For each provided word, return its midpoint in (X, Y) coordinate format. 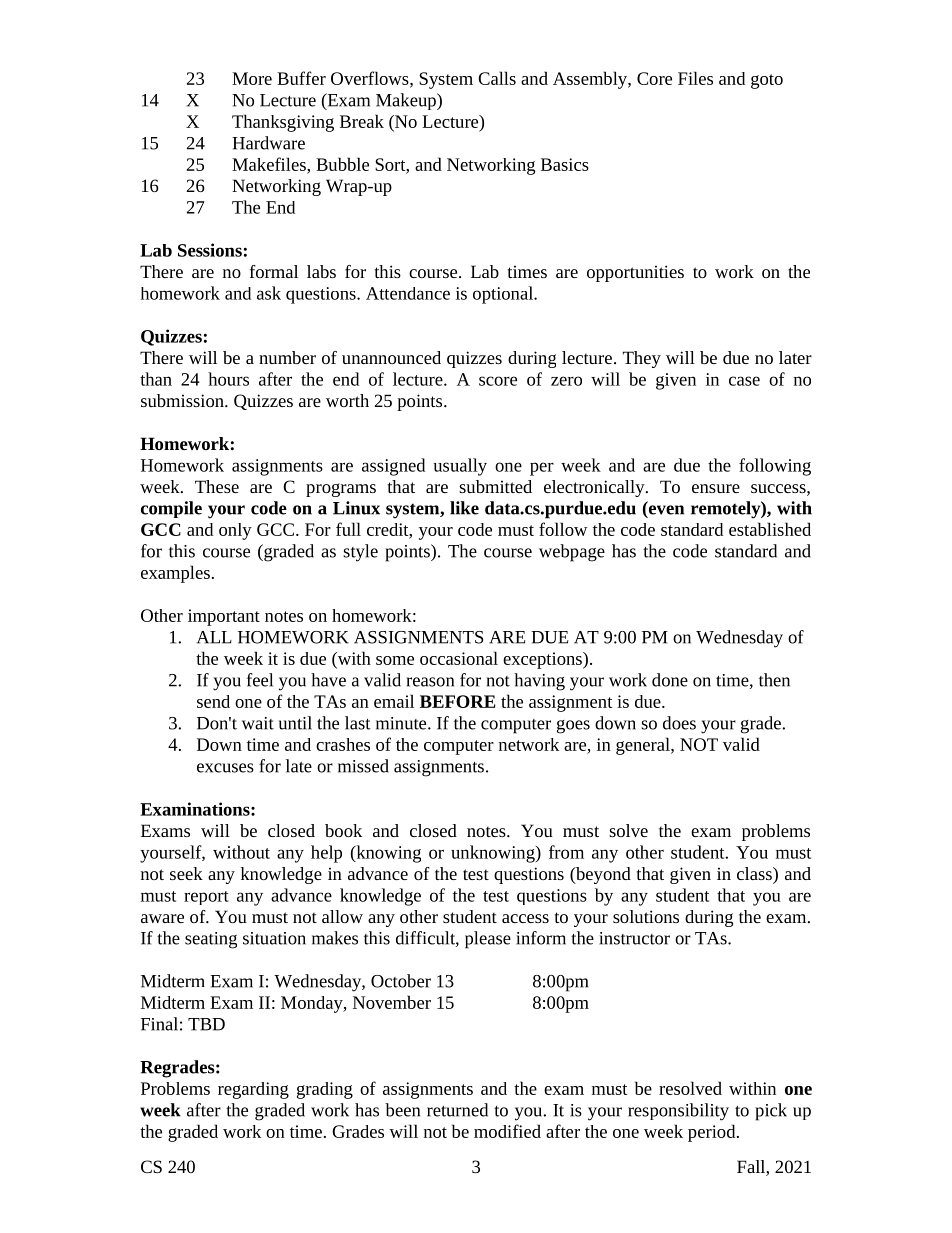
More (252, 78)
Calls (497, 78)
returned (457, 1110)
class (755, 873)
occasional (459, 658)
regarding (253, 1090)
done (670, 680)
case (744, 381)
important (224, 617)
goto (767, 81)
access (525, 918)
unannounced (391, 357)
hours (228, 379)
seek (186, 873)
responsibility (678, 1112)
